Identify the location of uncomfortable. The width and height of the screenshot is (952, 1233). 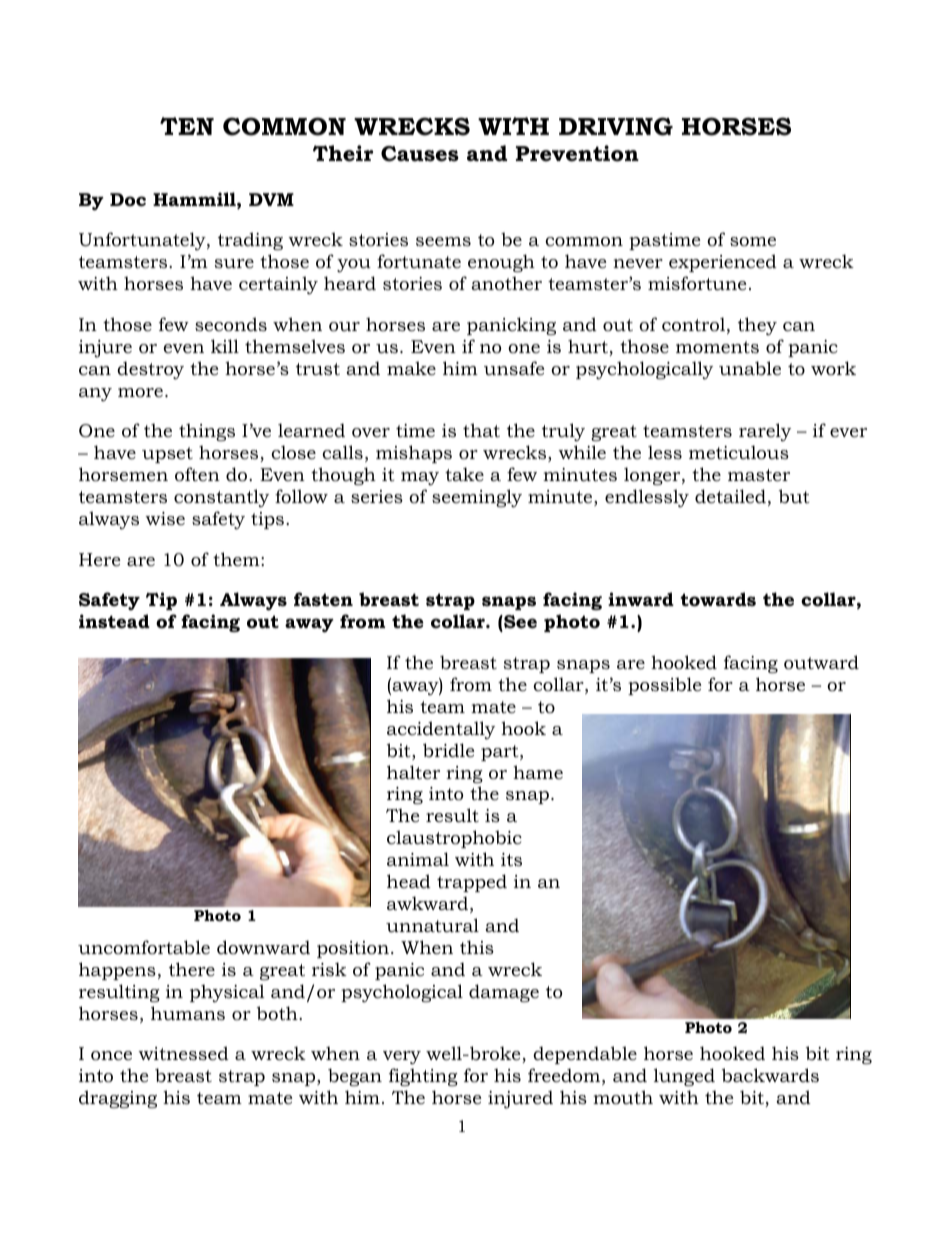
(144, 947).
